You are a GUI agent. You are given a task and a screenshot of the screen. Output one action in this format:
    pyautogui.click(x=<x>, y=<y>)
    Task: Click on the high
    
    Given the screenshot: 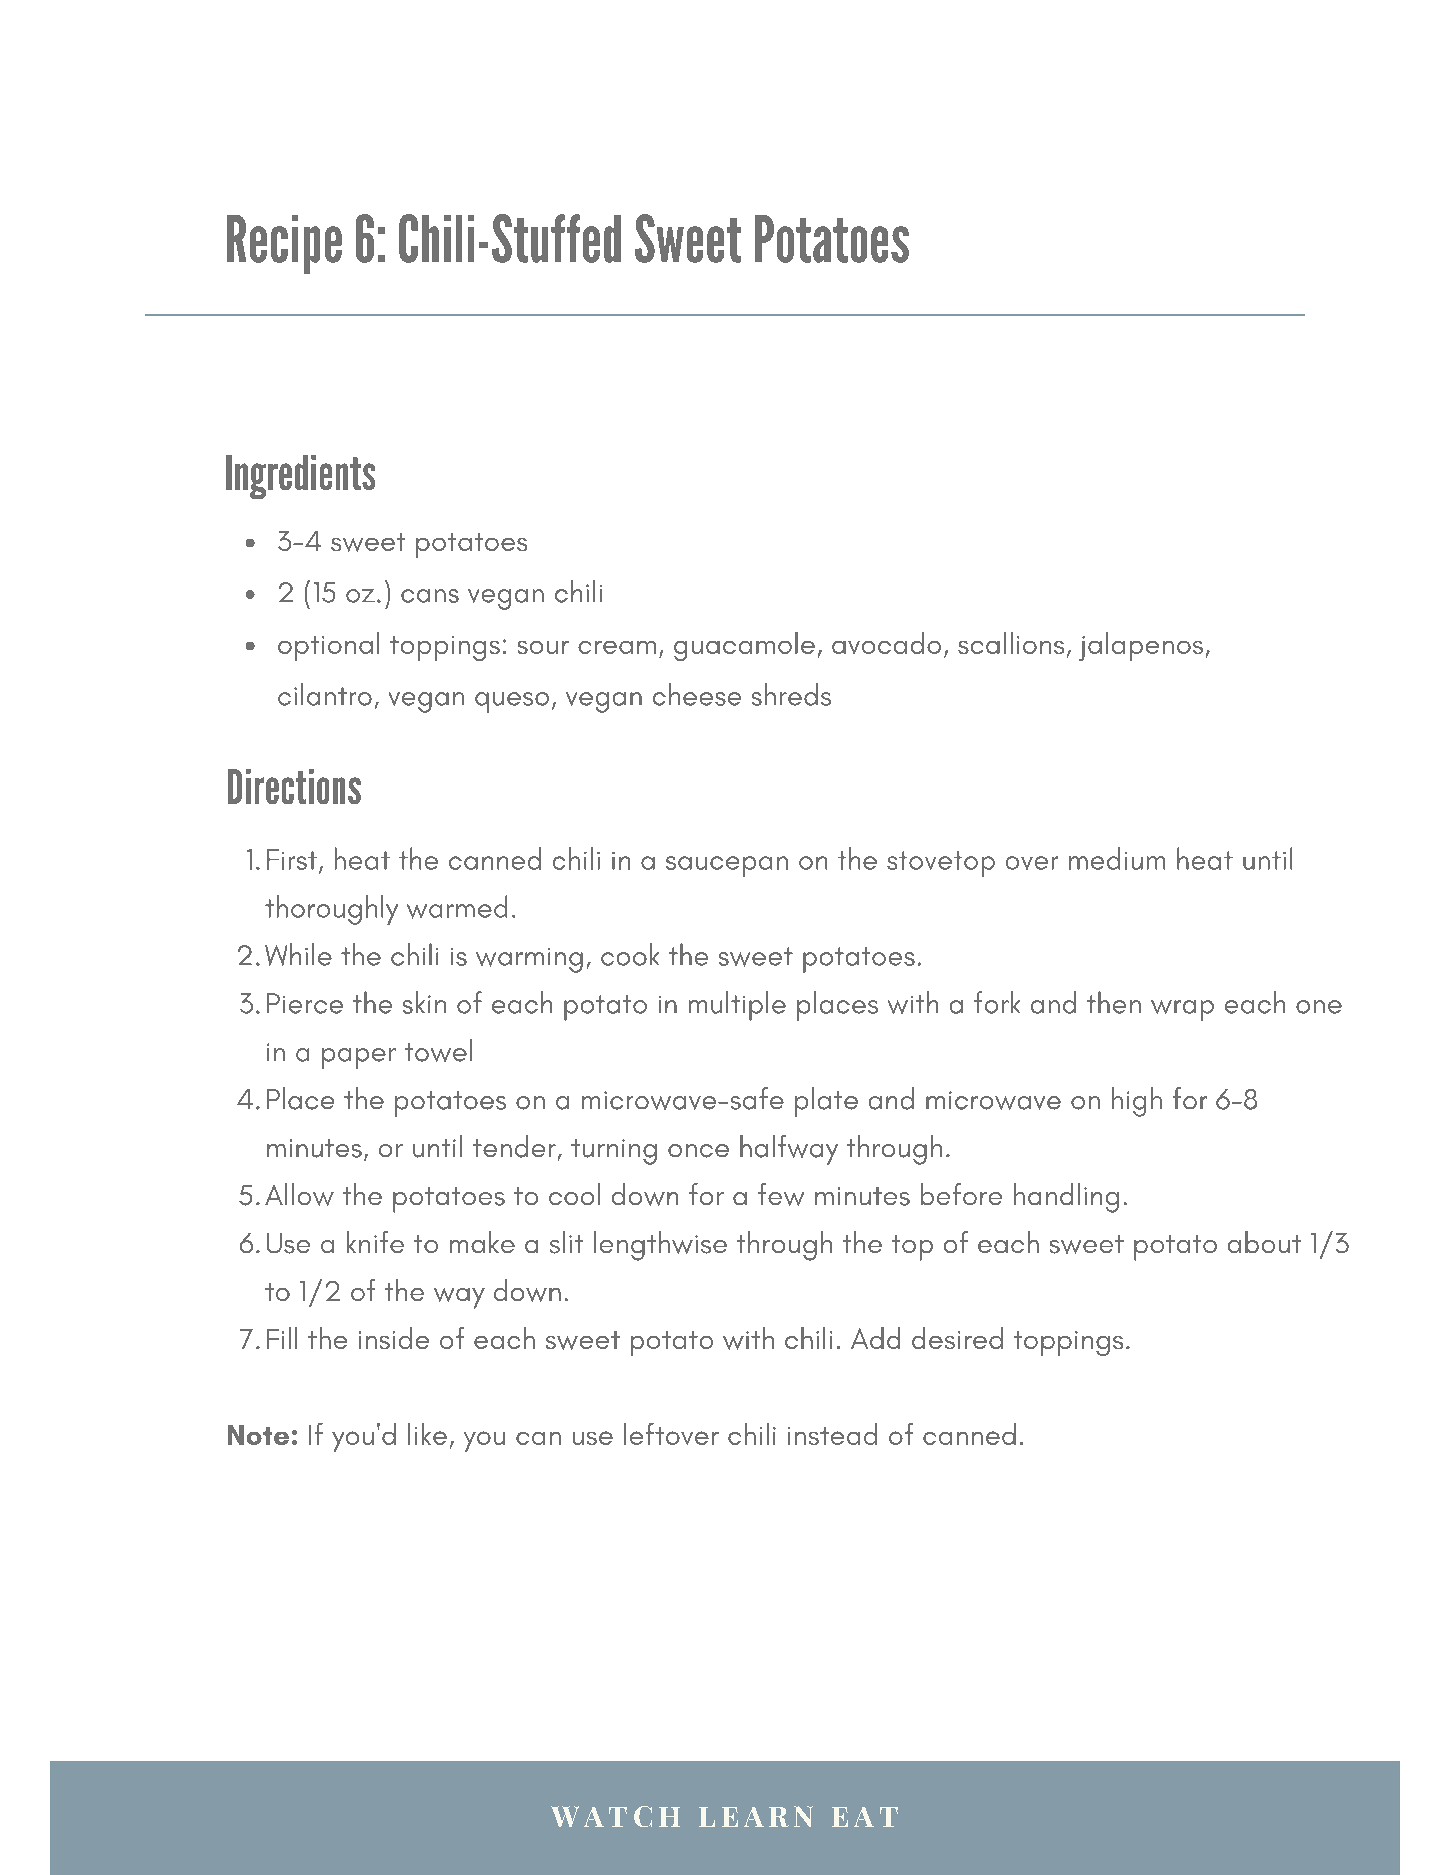 What is the action you would take?
    pyautogui.click(x=1137, y=1102)
